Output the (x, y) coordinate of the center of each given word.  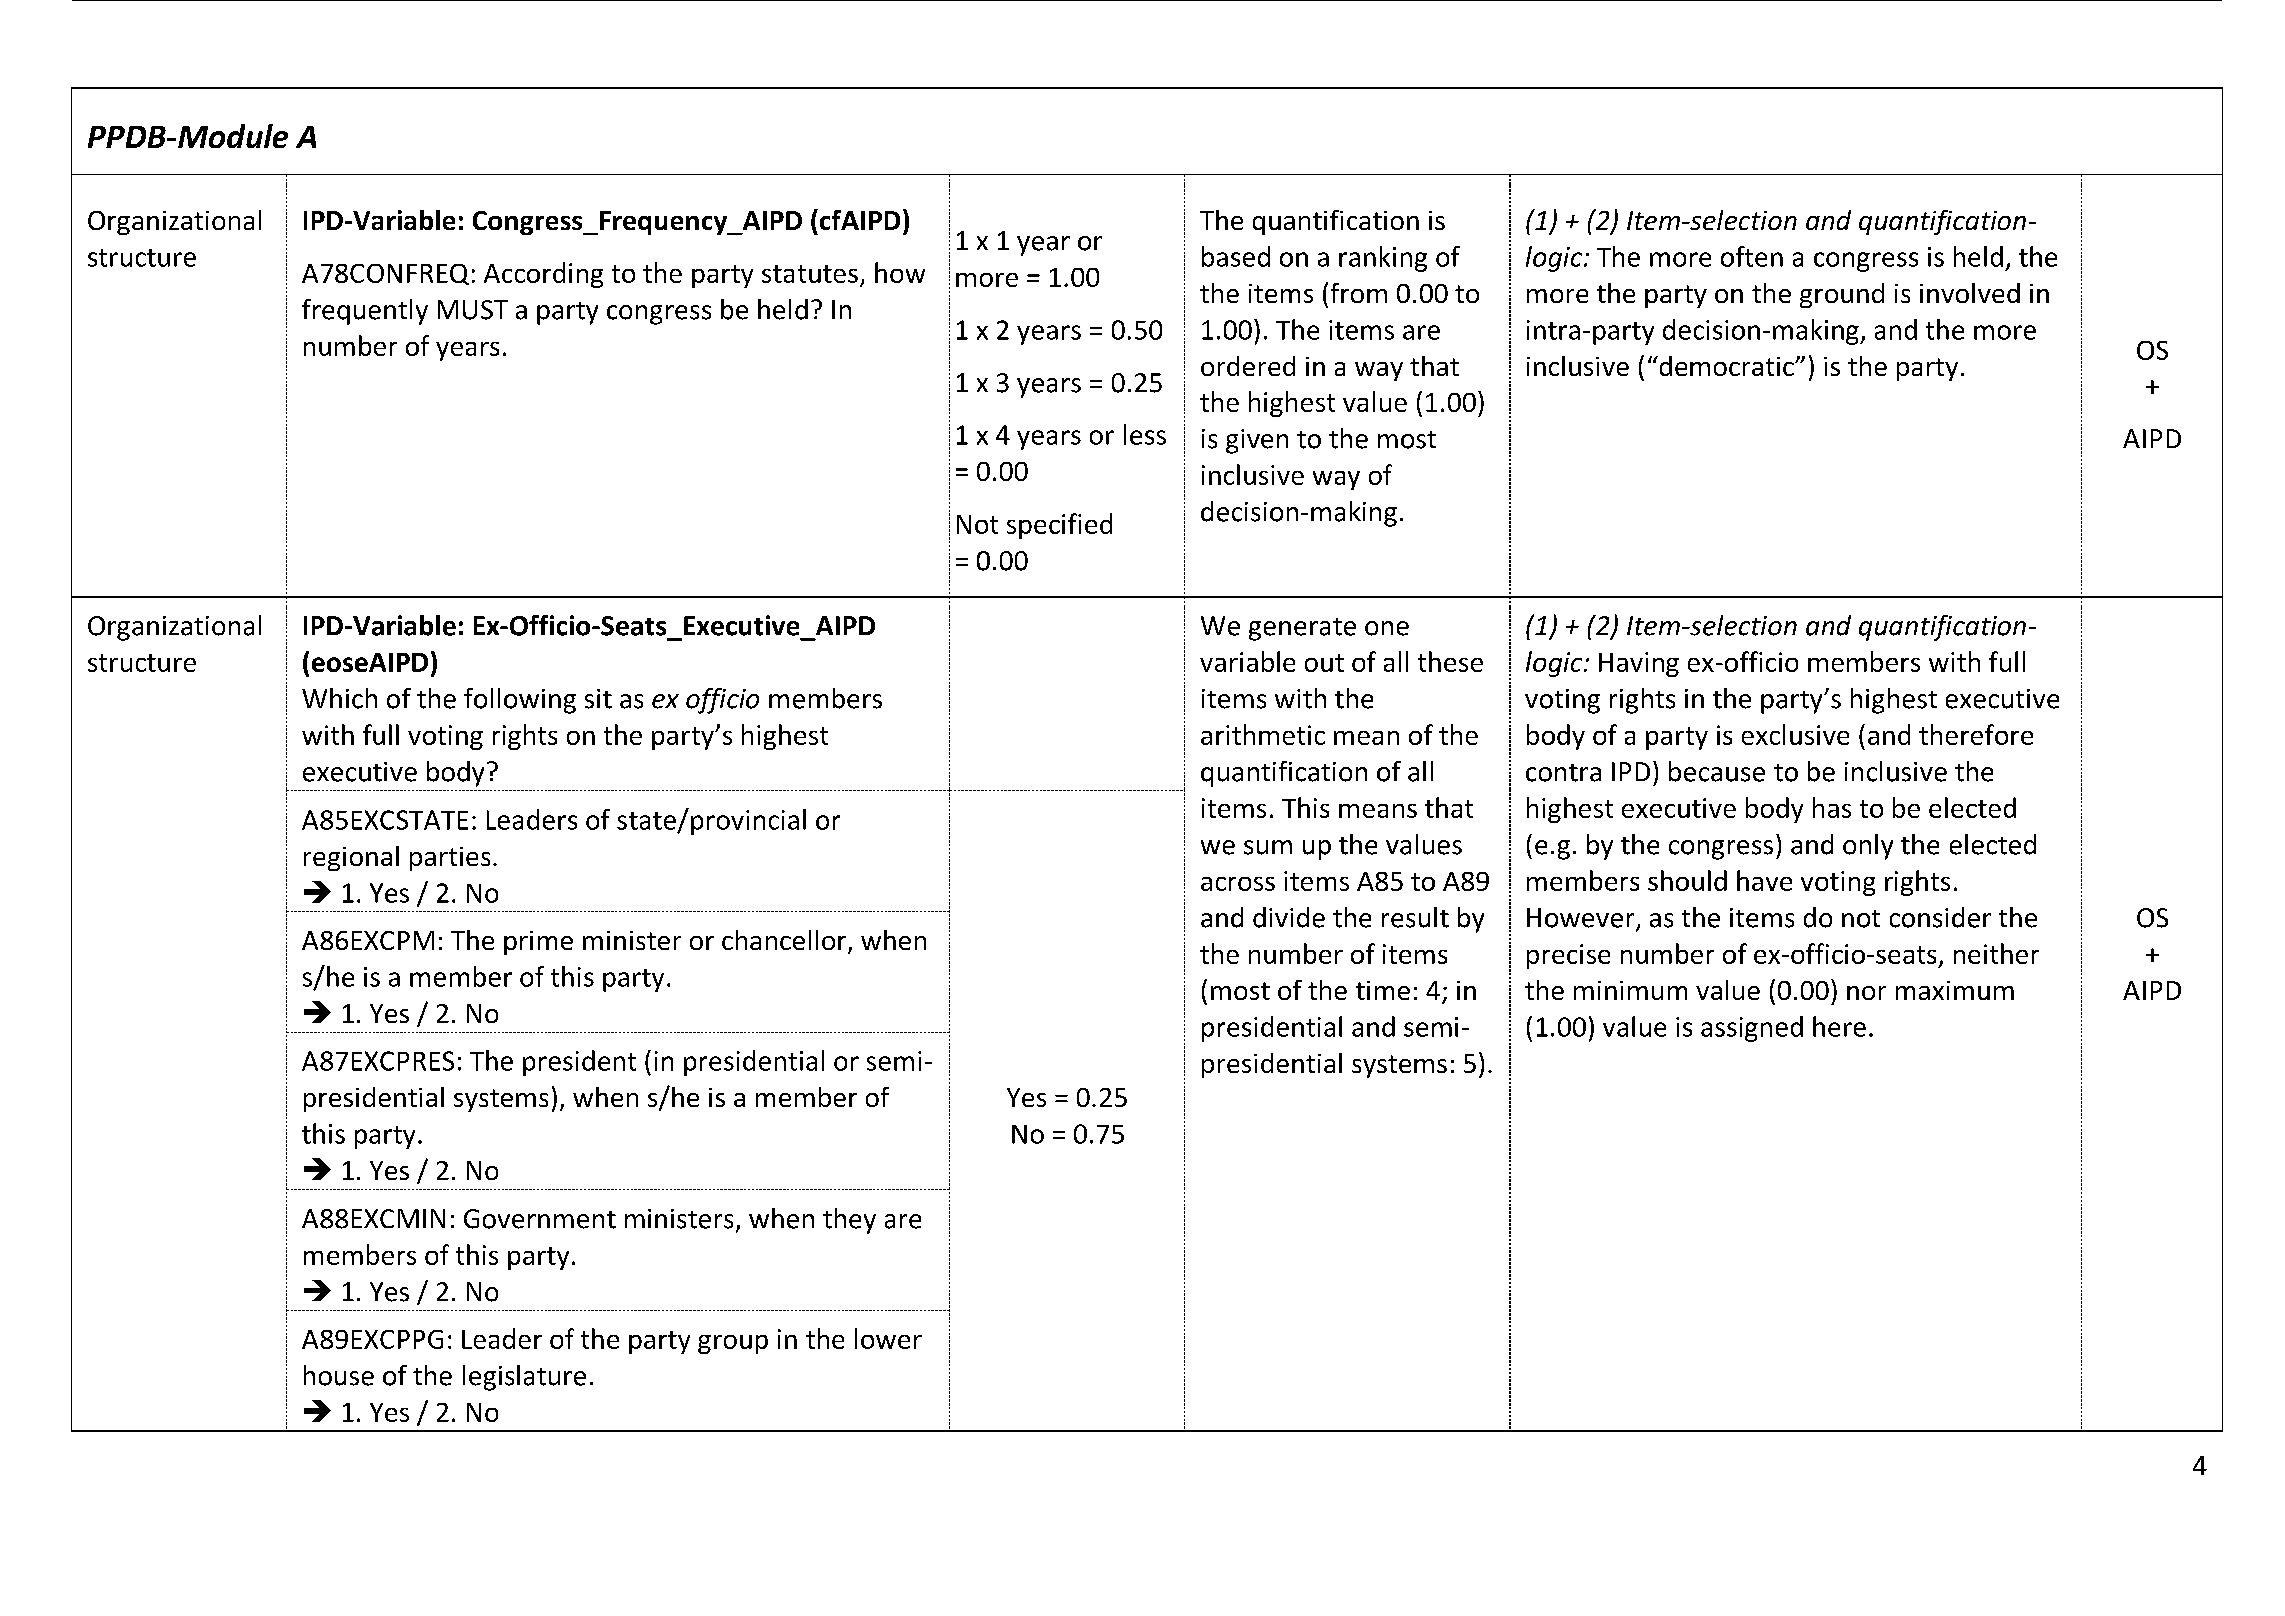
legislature (524, 1378)
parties (450, 859)
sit (598, 699)
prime (538, 943)
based (1236, 256)
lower (888, 1338)
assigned (1752, 1029)
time (1383, 990)
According (543, 275)
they (849, 1221)
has (1832, 807)
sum (1268, 847)
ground (1842, 295)
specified (1059, 526)
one (1387, 628)
